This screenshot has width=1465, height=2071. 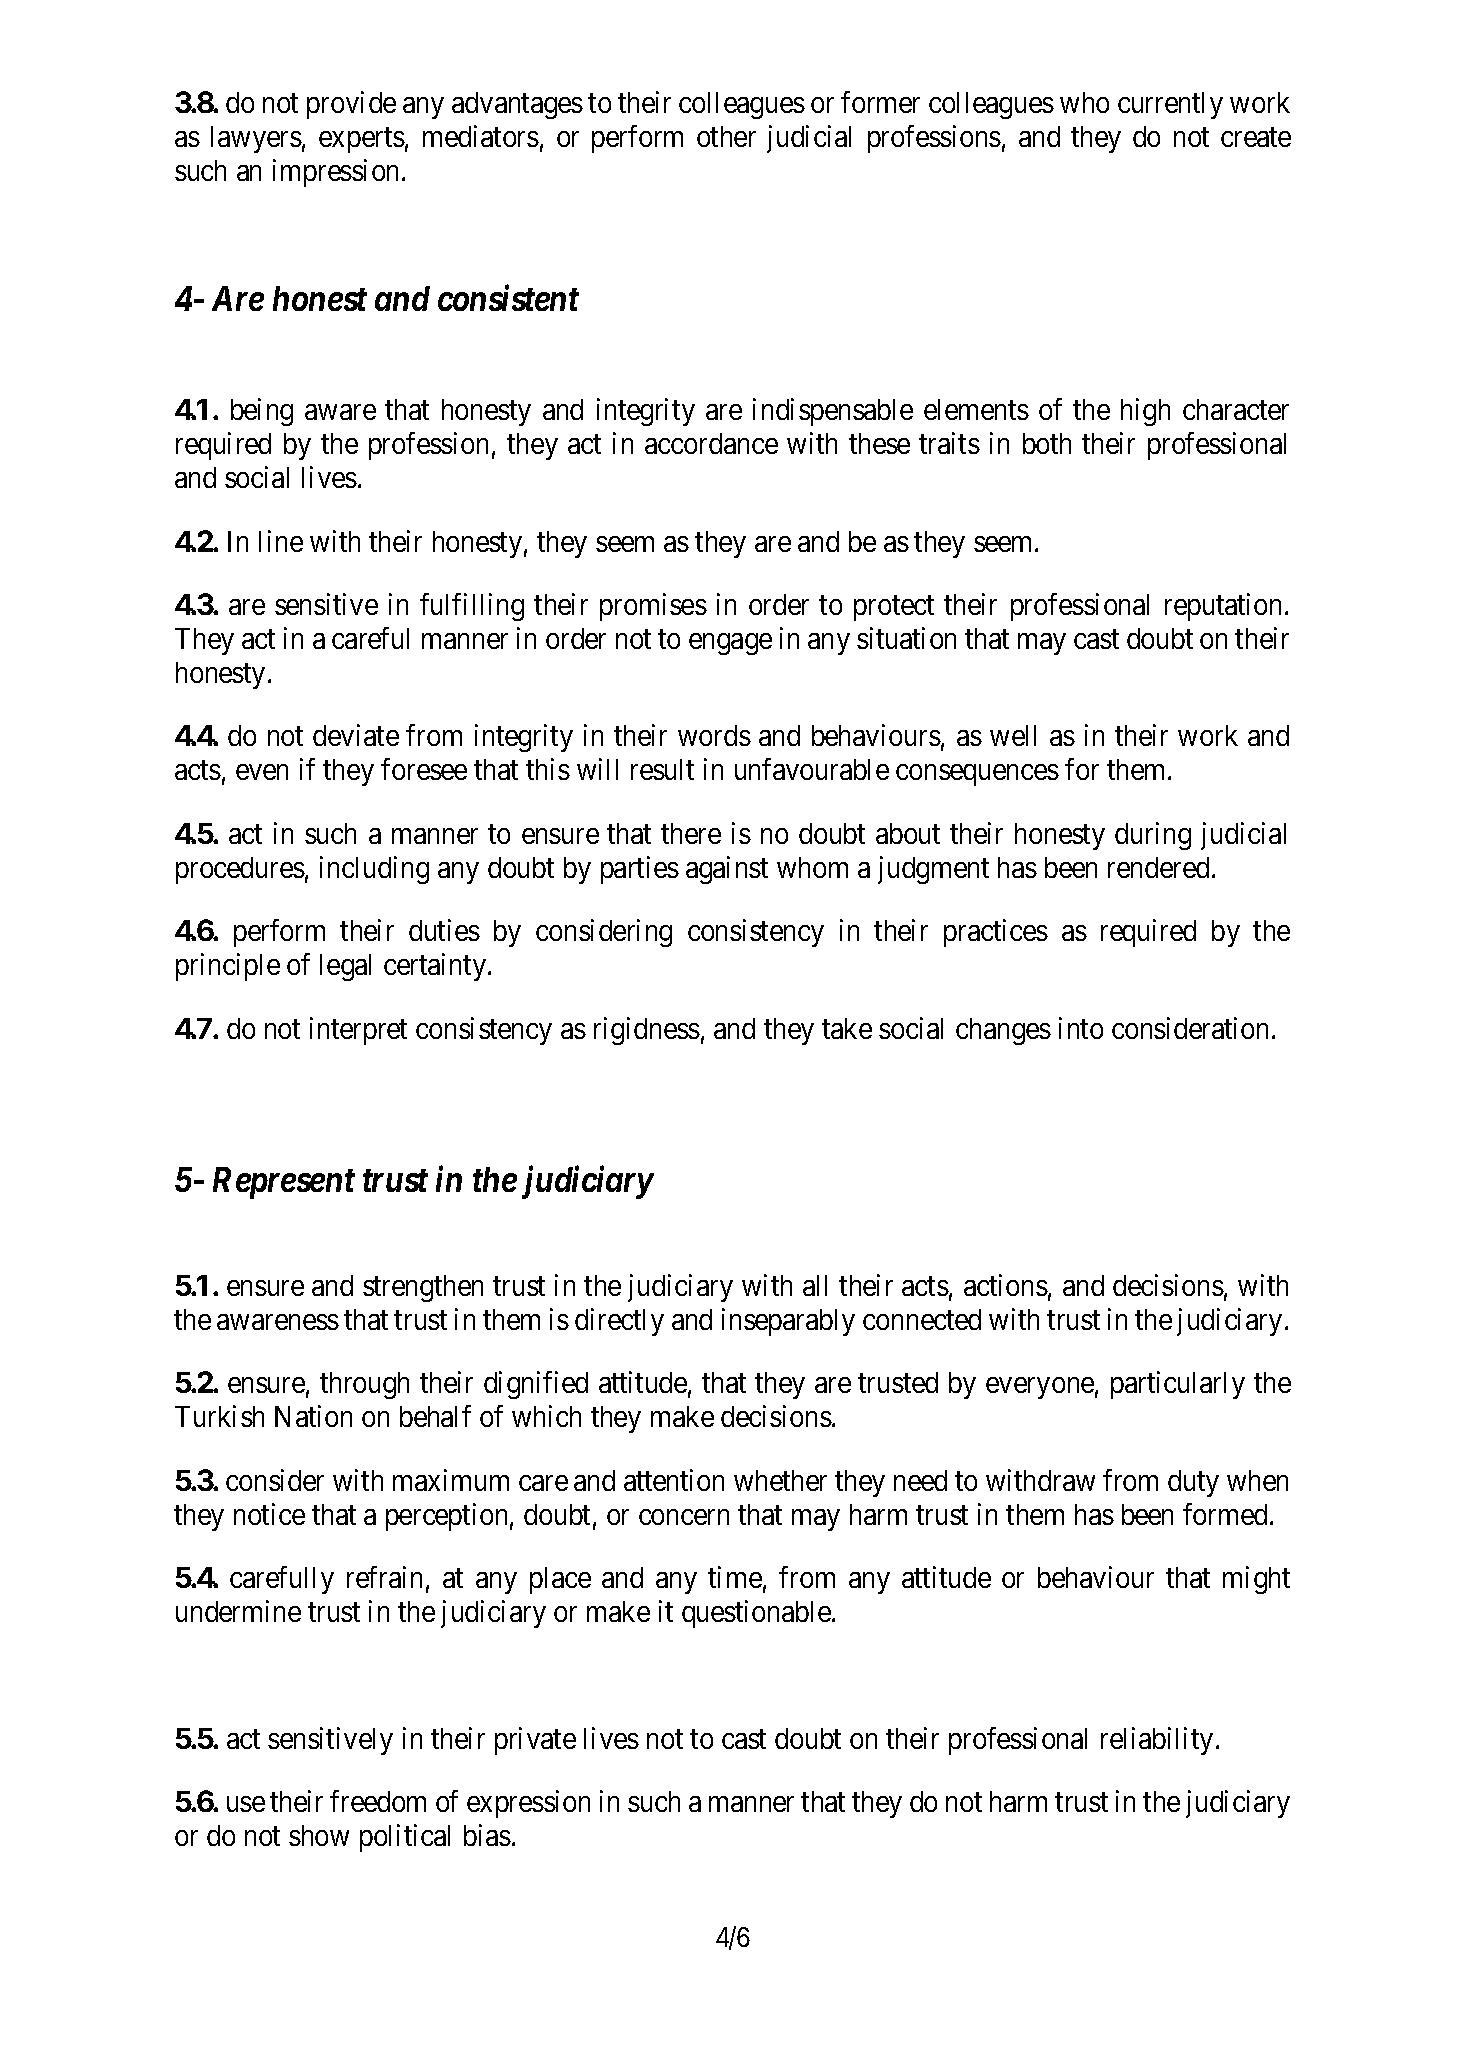 I want to click on impression, so click(x=338, y=173).
